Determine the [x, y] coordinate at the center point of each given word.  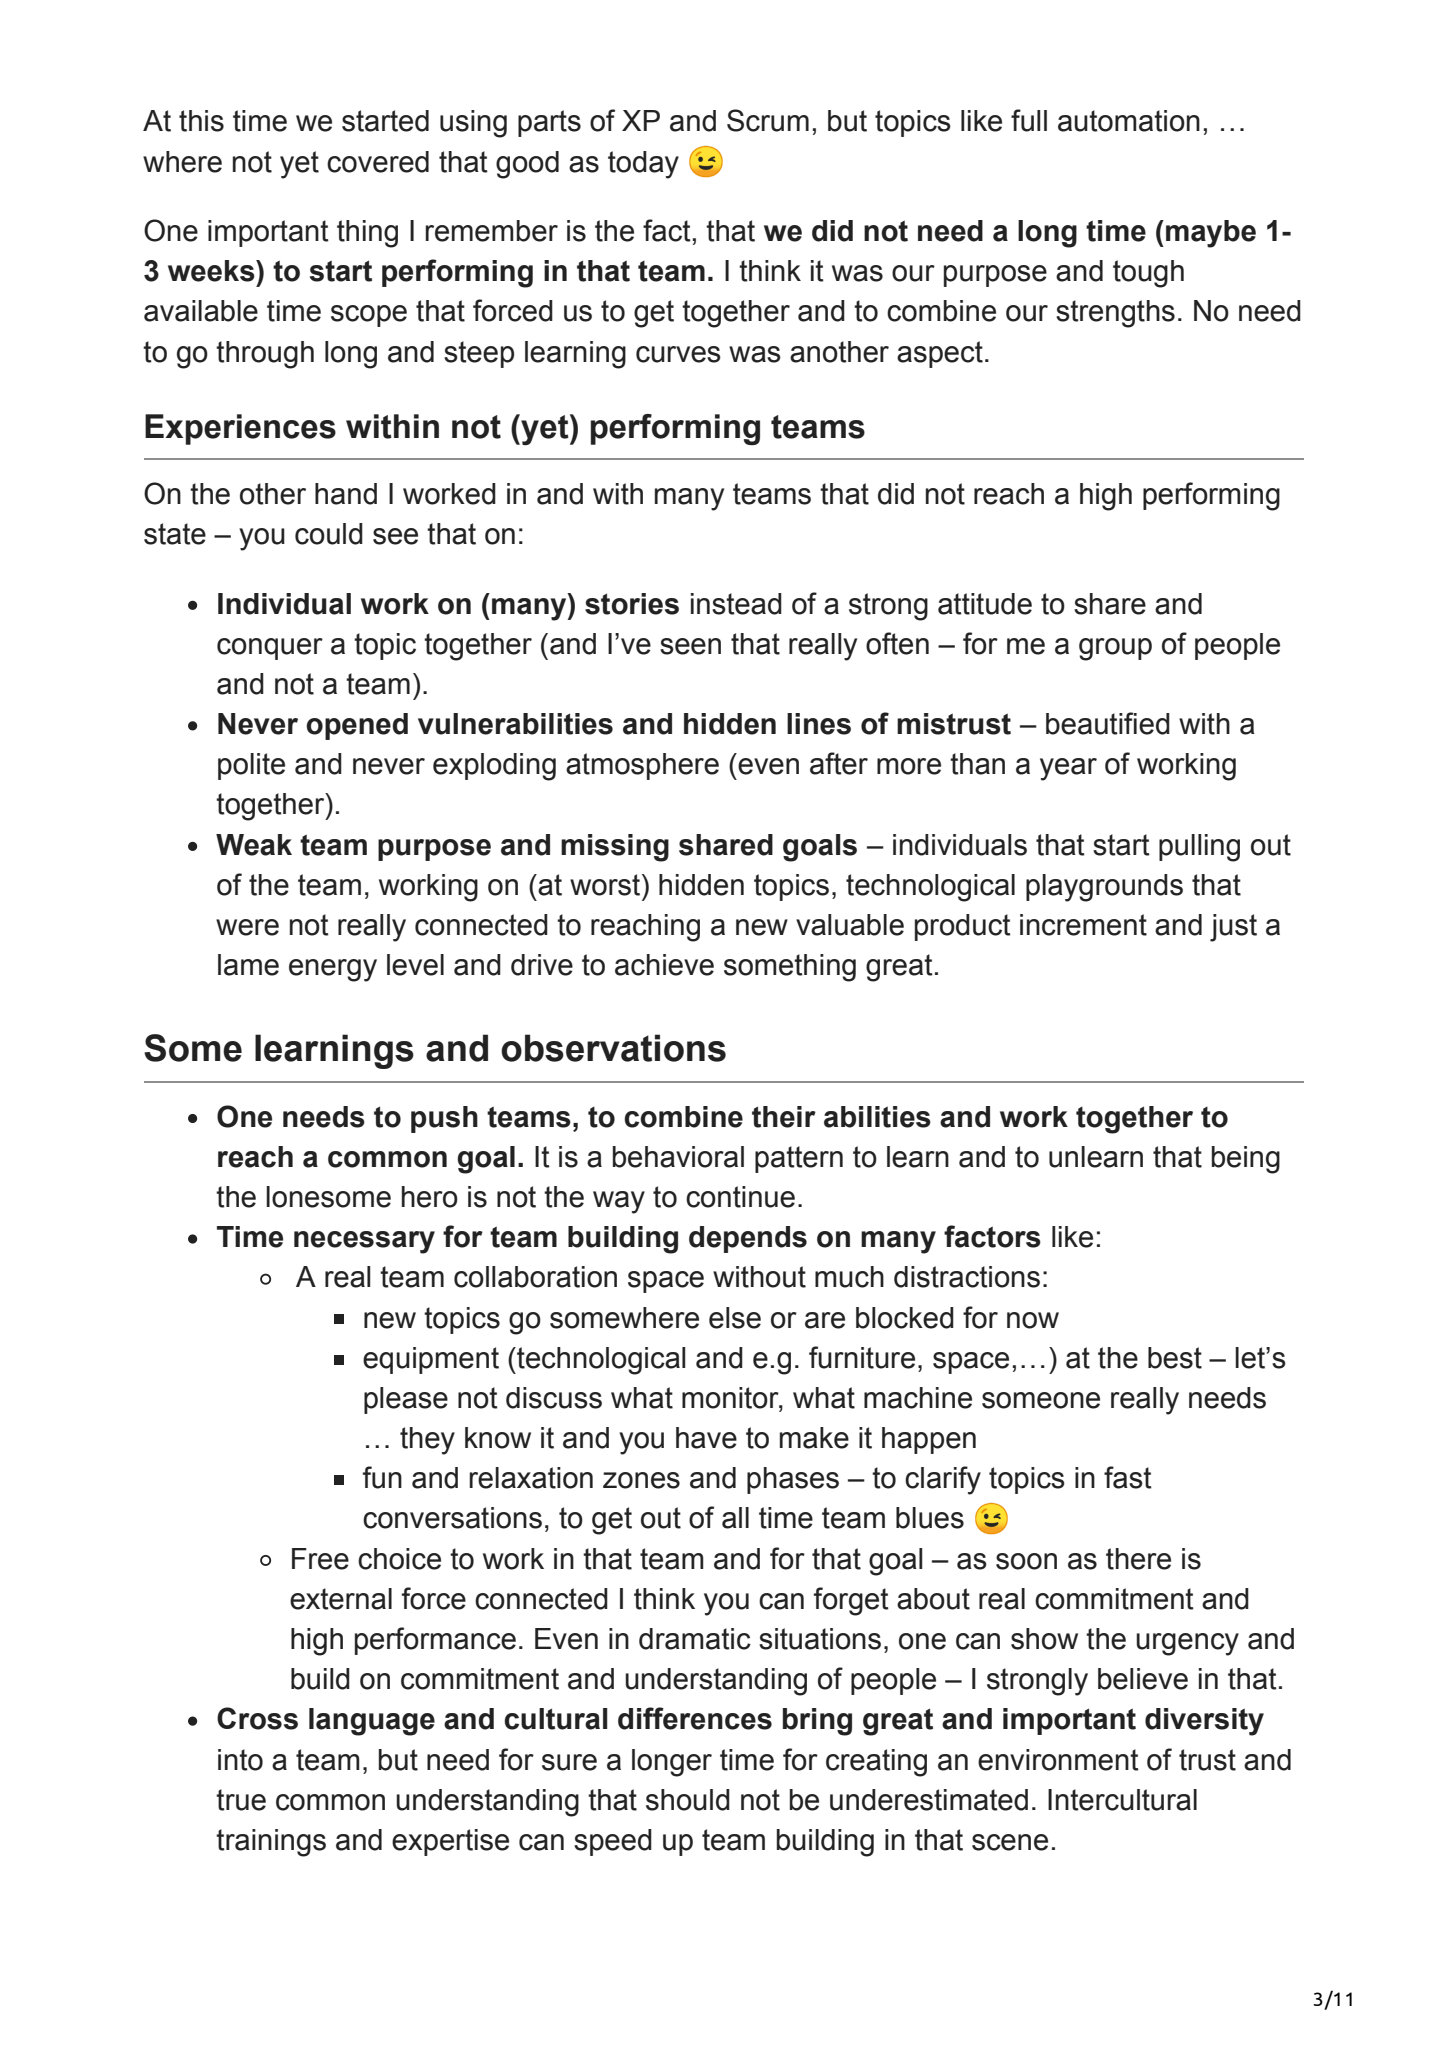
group [1115, 649]
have [706, 1438]
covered [378, 162]
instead [736, 604]
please [406, 1400]
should [688, 1800]
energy [333, 970]
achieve [664, 965]
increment [1083, 925]
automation [1129, 121]
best [1175, 1358]
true [241, 1800]
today [643, 165]
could [329, 534]
